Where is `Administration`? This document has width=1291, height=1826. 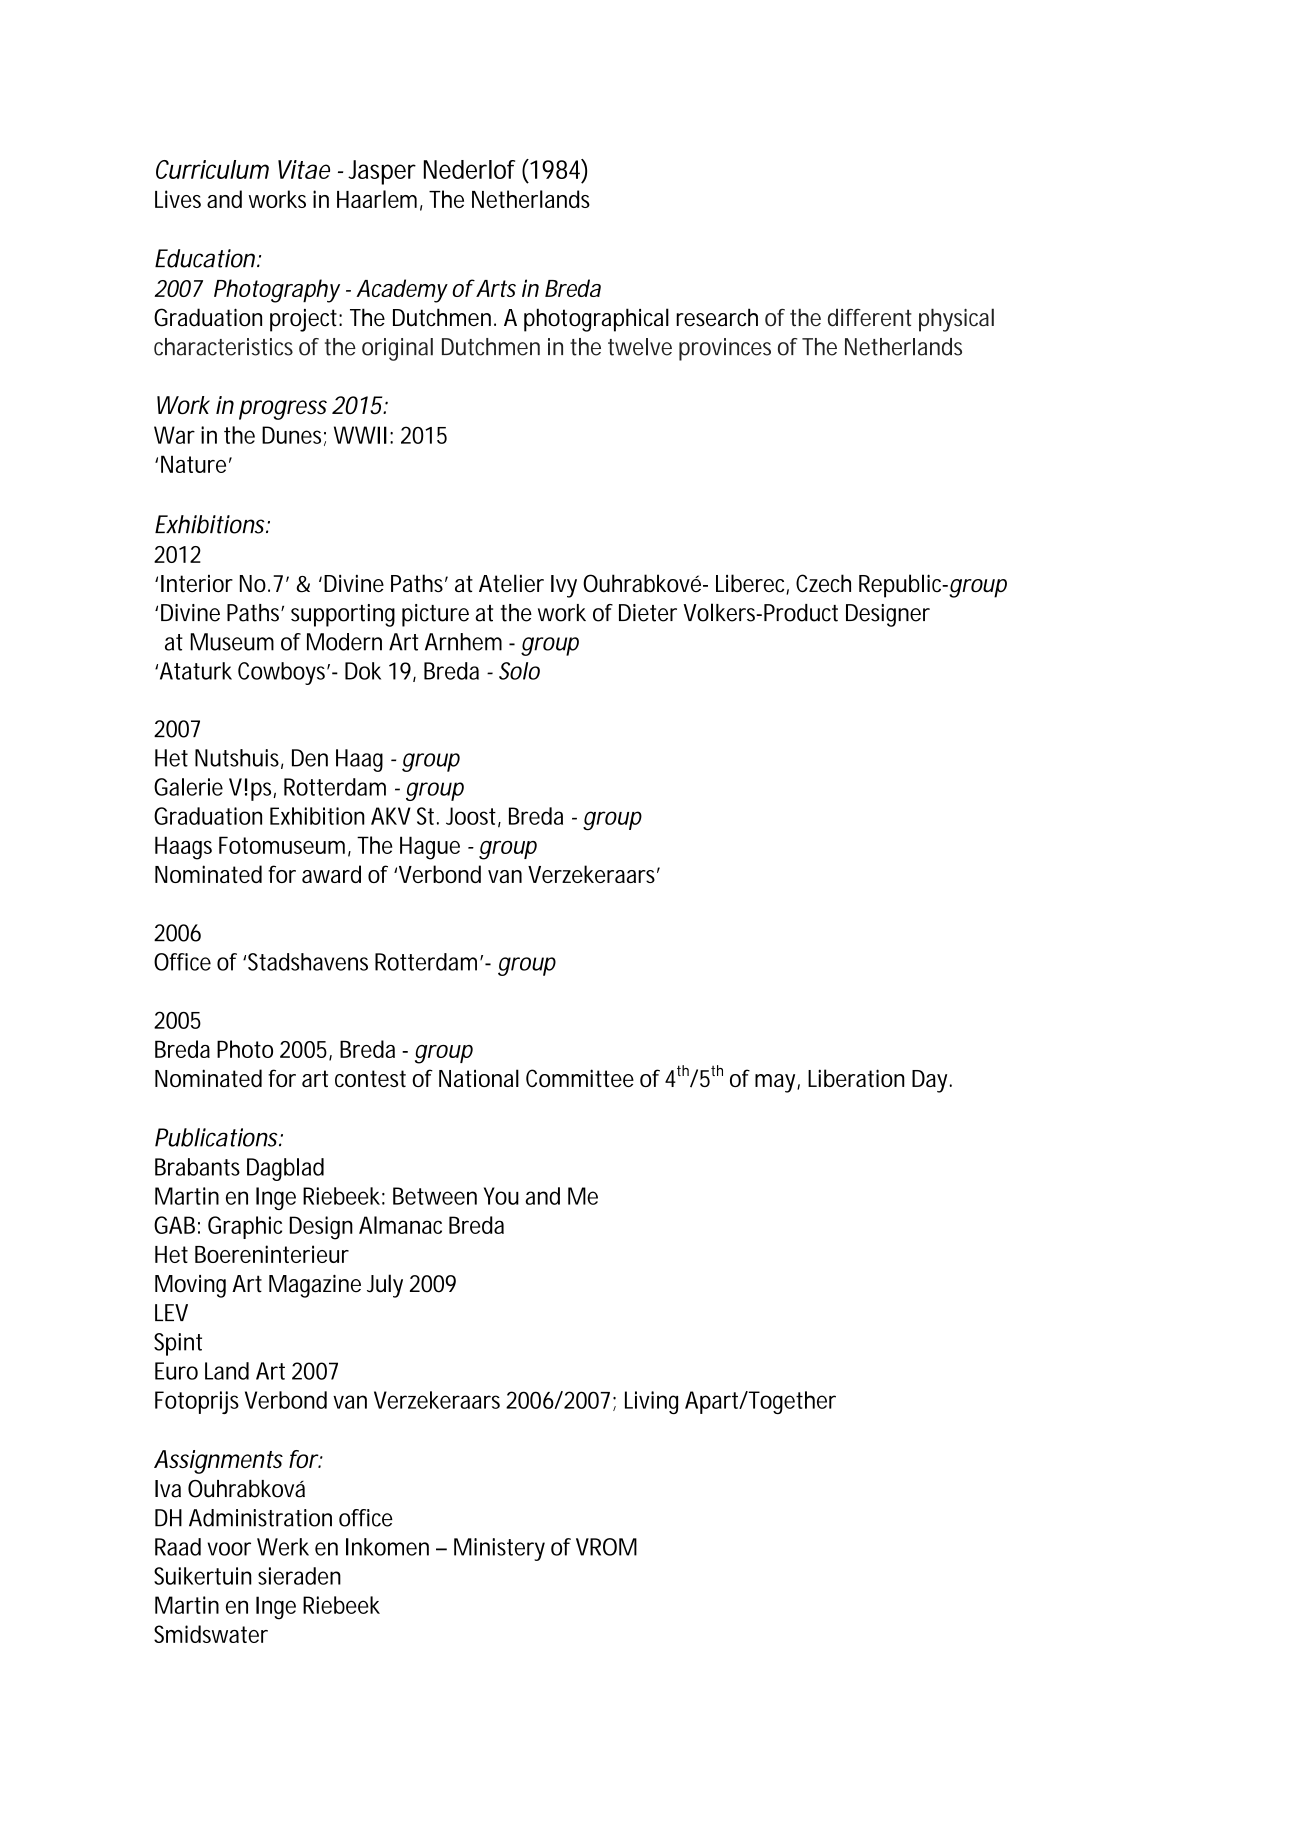
Administration is located at coordinates (260, 1518).
